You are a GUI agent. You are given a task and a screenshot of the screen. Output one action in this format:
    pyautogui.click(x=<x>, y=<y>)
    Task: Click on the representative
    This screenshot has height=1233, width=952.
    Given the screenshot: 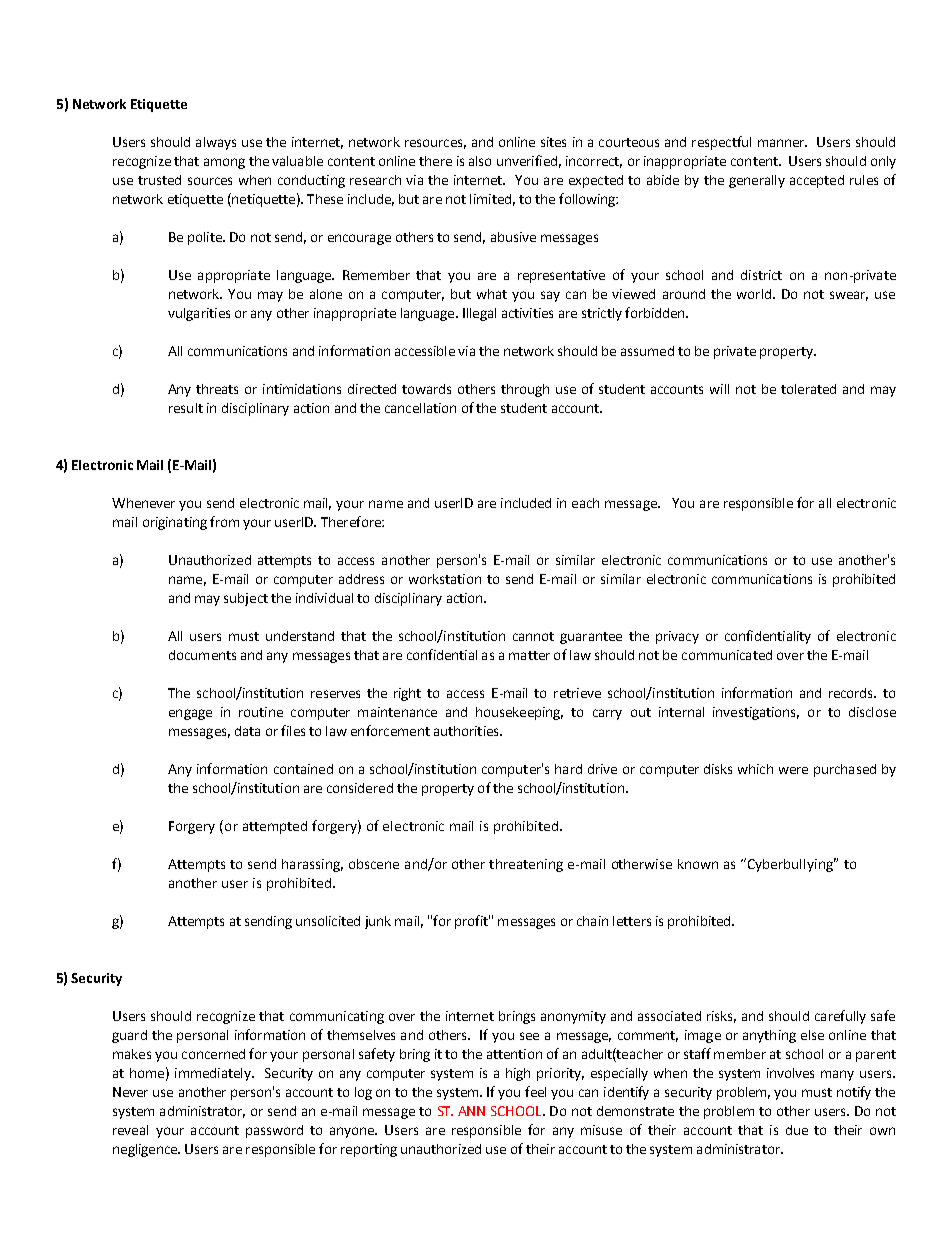 What is the action you would take?
    pyautogui.click(x=561, y=276)
